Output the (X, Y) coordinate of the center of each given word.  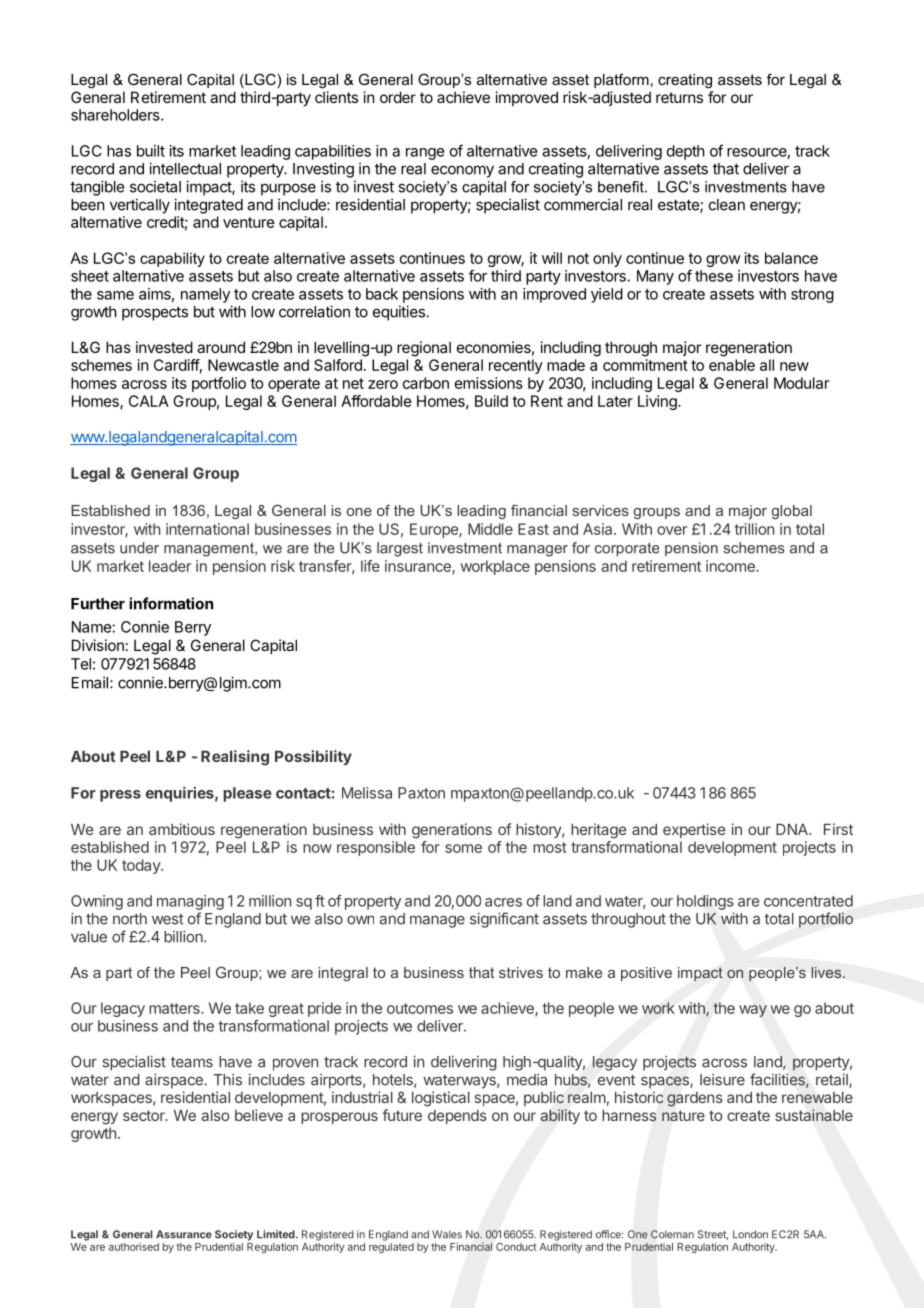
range (425, 154)
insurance (419, 567)
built (151, 151)
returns (679, 97)
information (171, 603)
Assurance (184, 1234)
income (731, 566)
